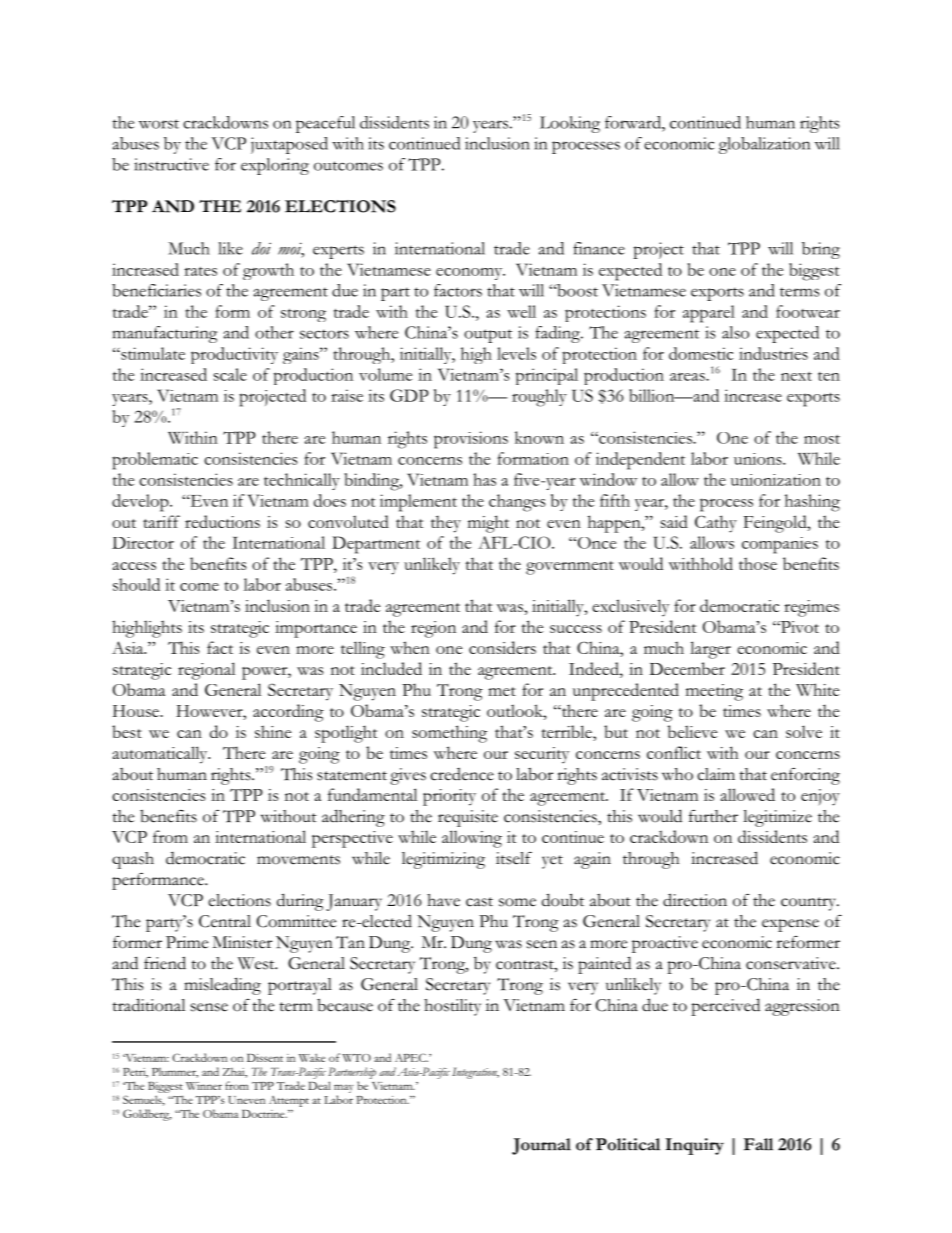  What do you see at coordinates (570, 124) in the page?
I see `Looking` at bounding box center [570, 124].
